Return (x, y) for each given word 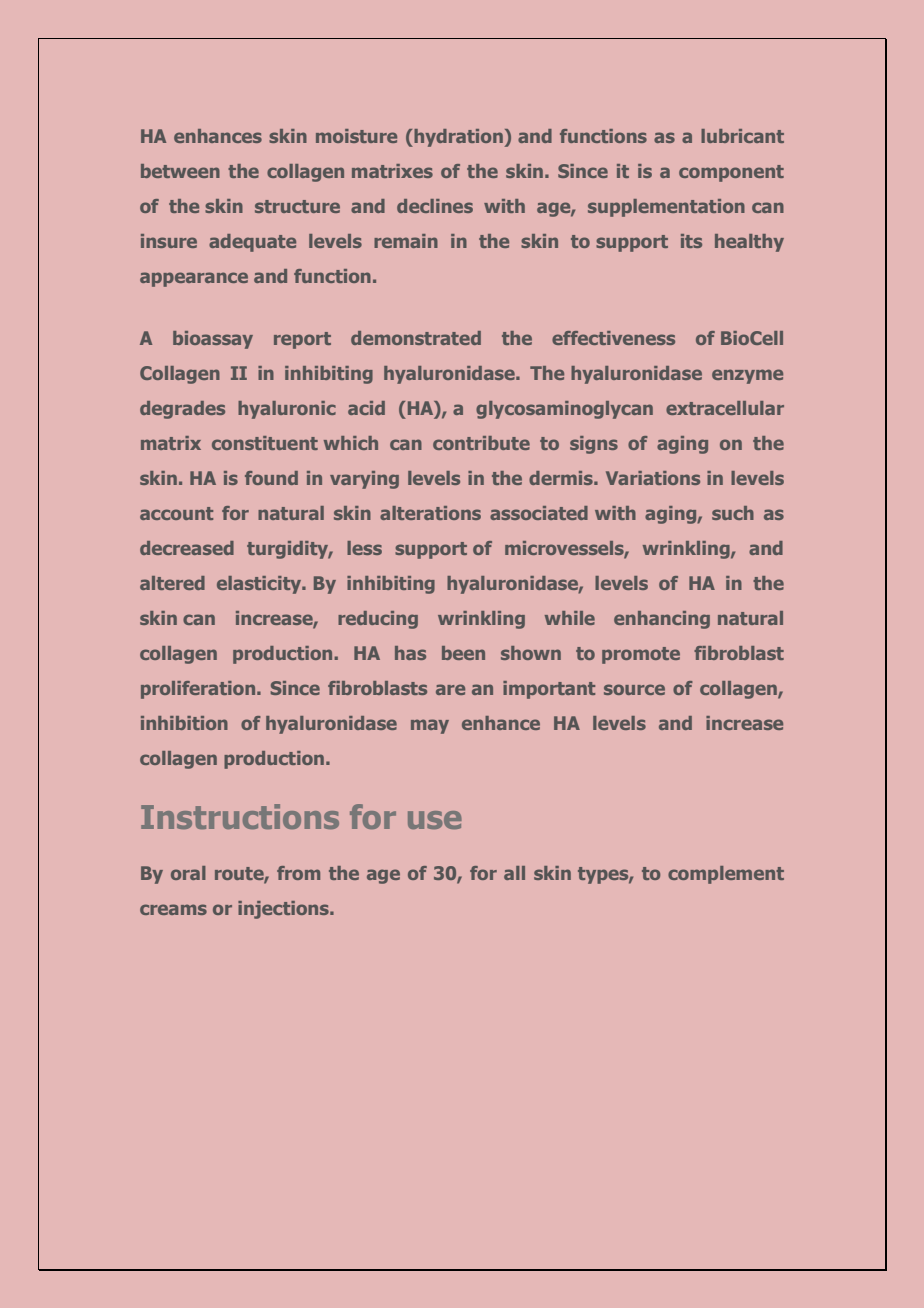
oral (188, 873)
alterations (430, 513)
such (733, 513)
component (731, 173)
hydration (457, 138)
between (180, 171)
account (176, 513)
